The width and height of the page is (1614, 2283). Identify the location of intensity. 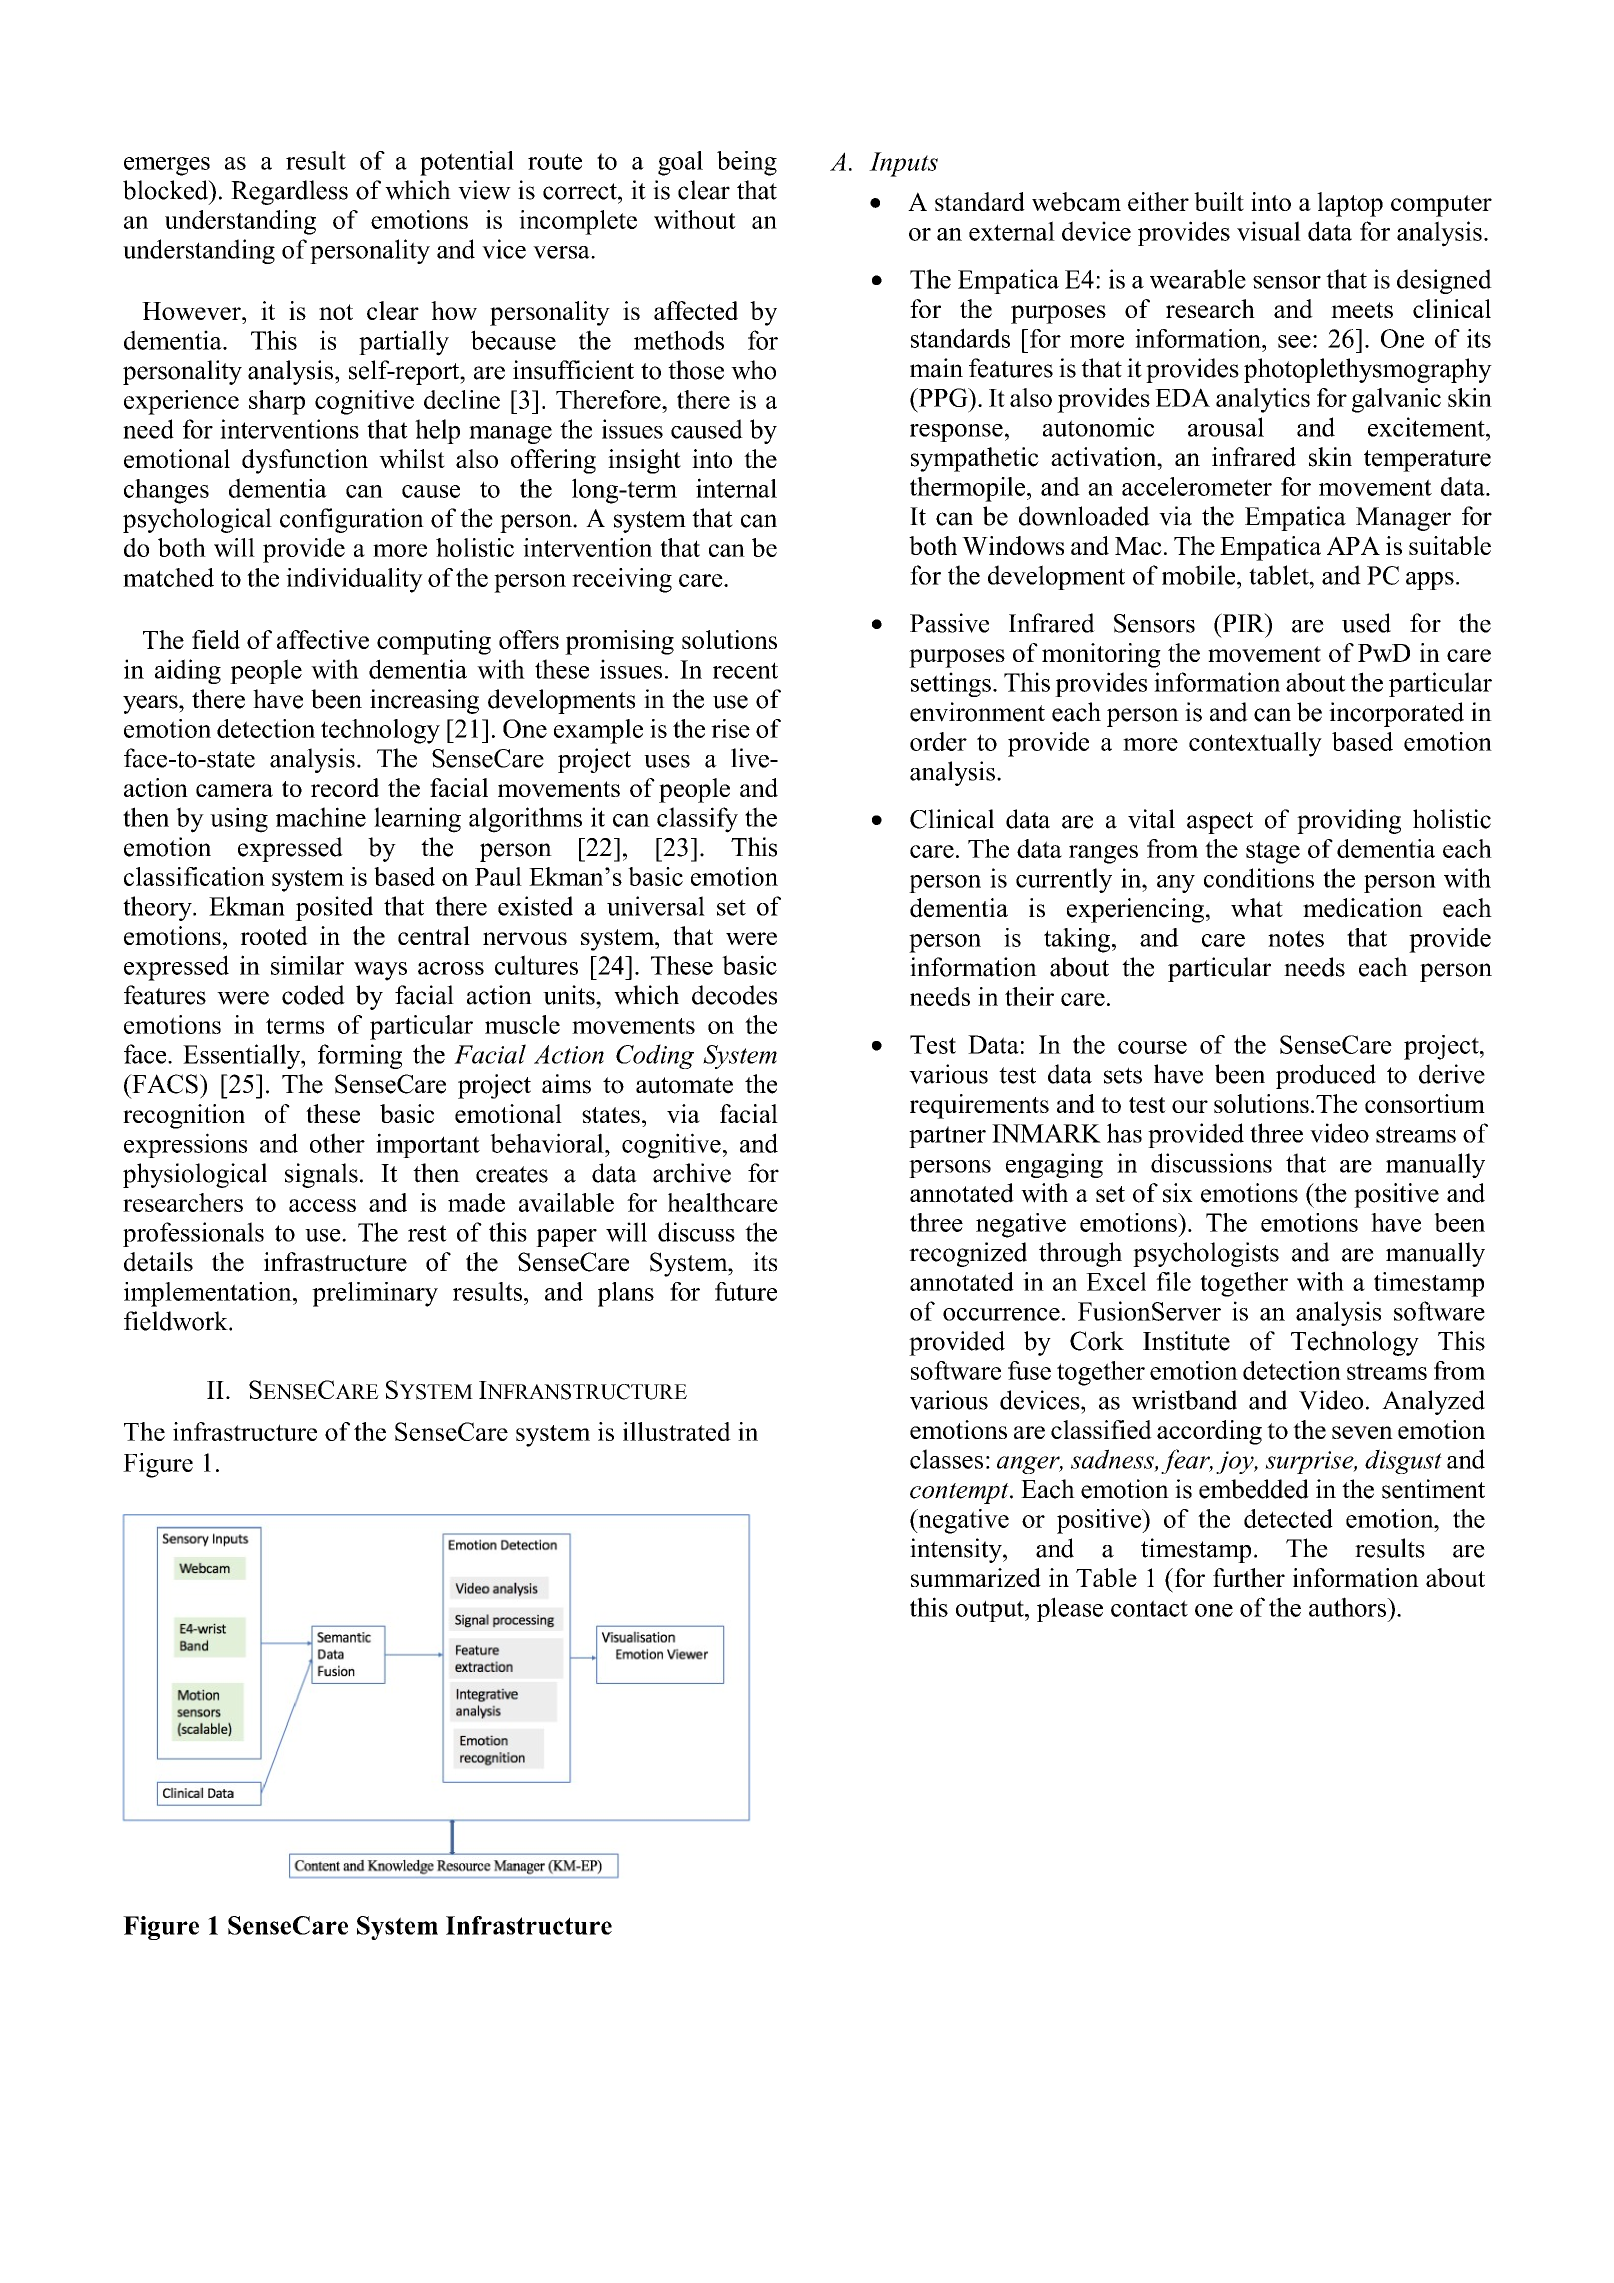
(957, 1550).
